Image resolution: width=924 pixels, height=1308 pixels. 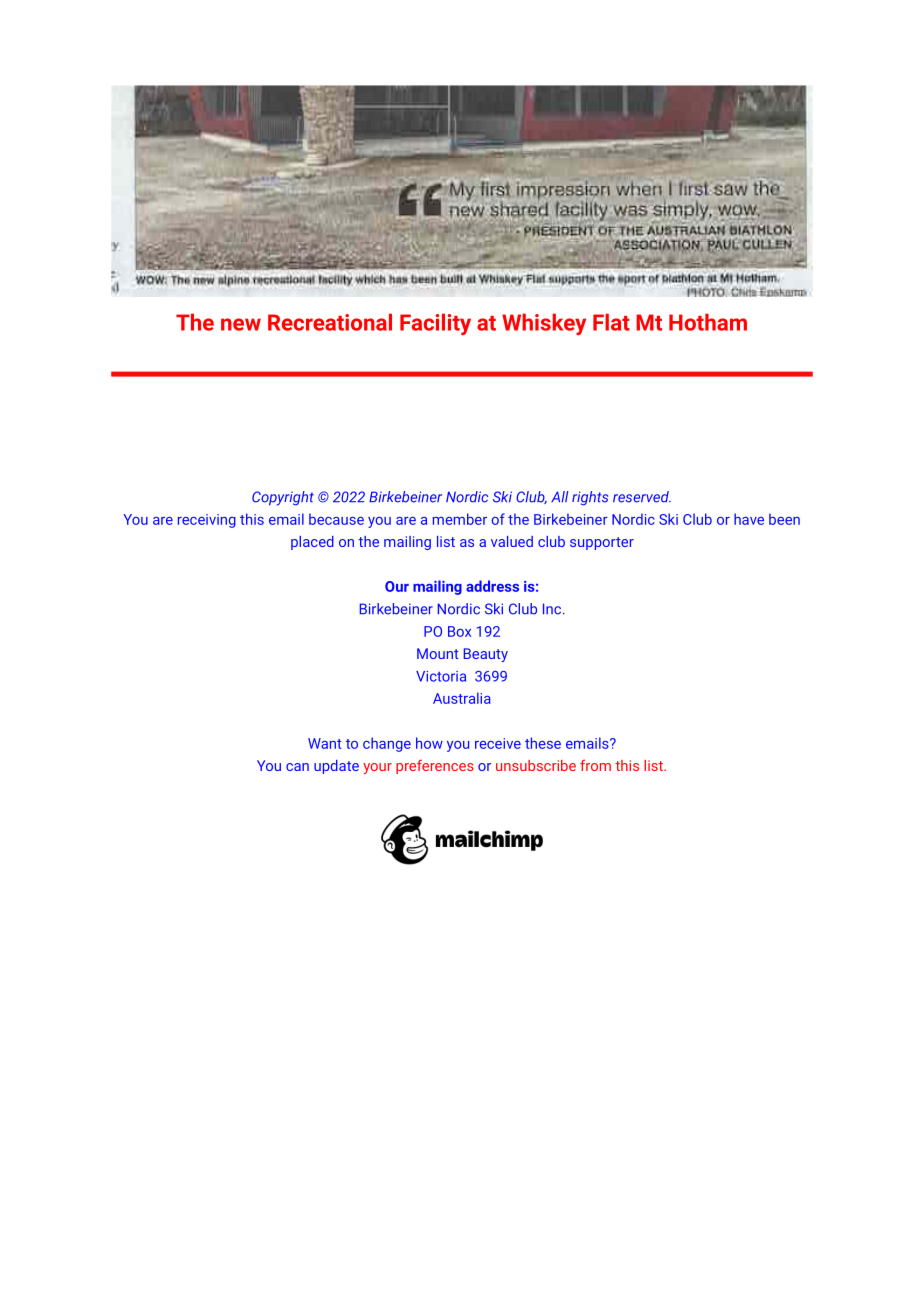 I want to click on Beauty, so click(x=486, y=655).
